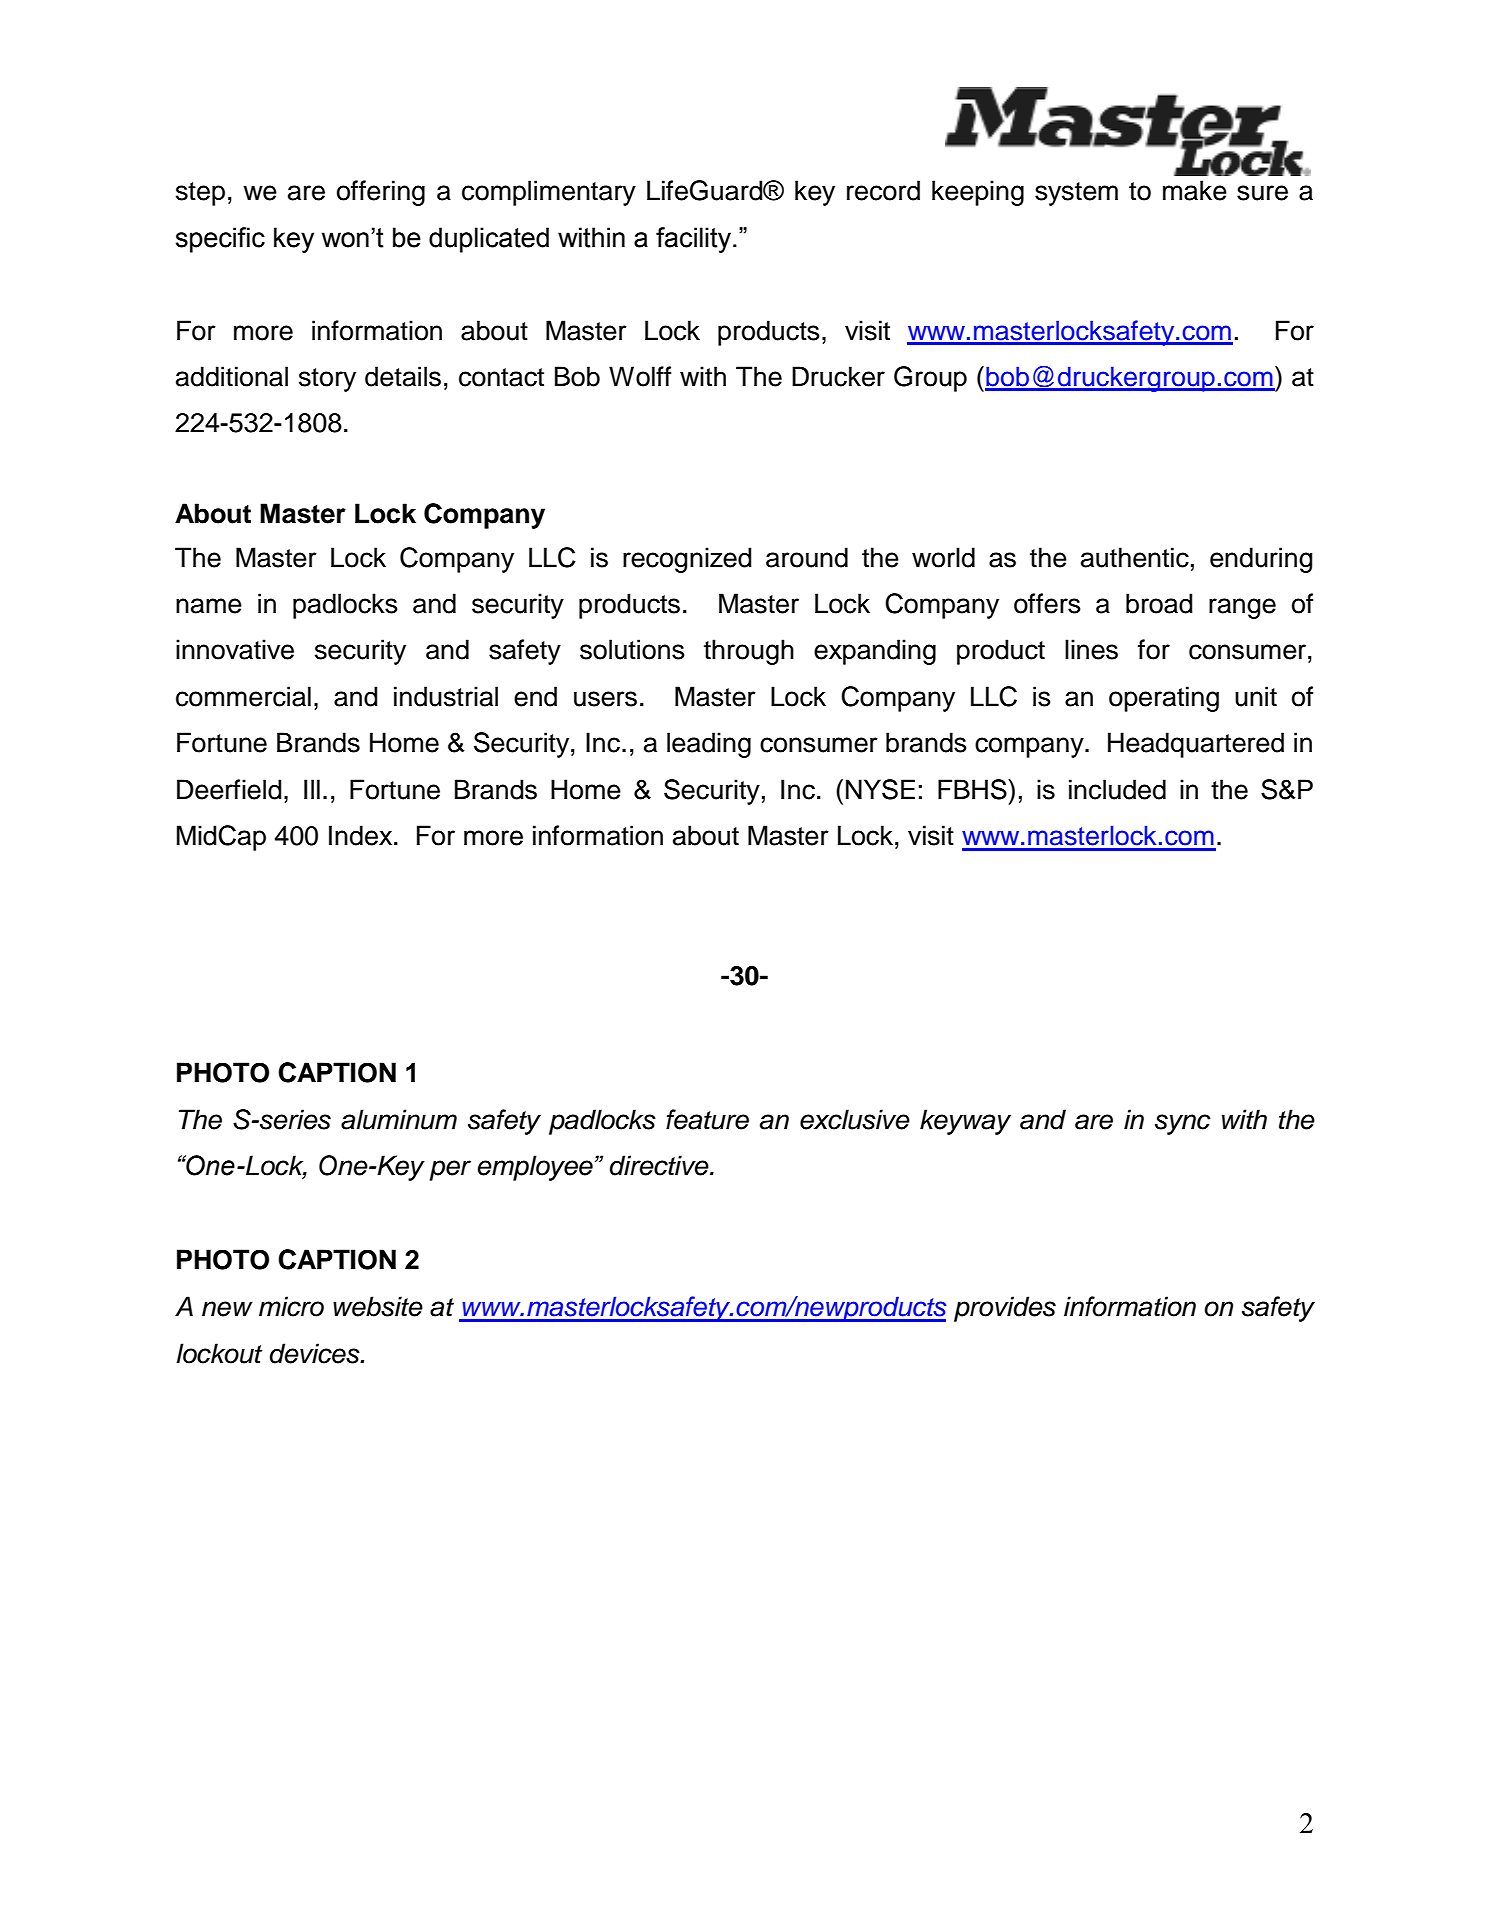 This page has width=1489, height=1927. What do you see at coordinates (1117, 789) in the page?
I see `included` at bounding box center [1117, 789].
